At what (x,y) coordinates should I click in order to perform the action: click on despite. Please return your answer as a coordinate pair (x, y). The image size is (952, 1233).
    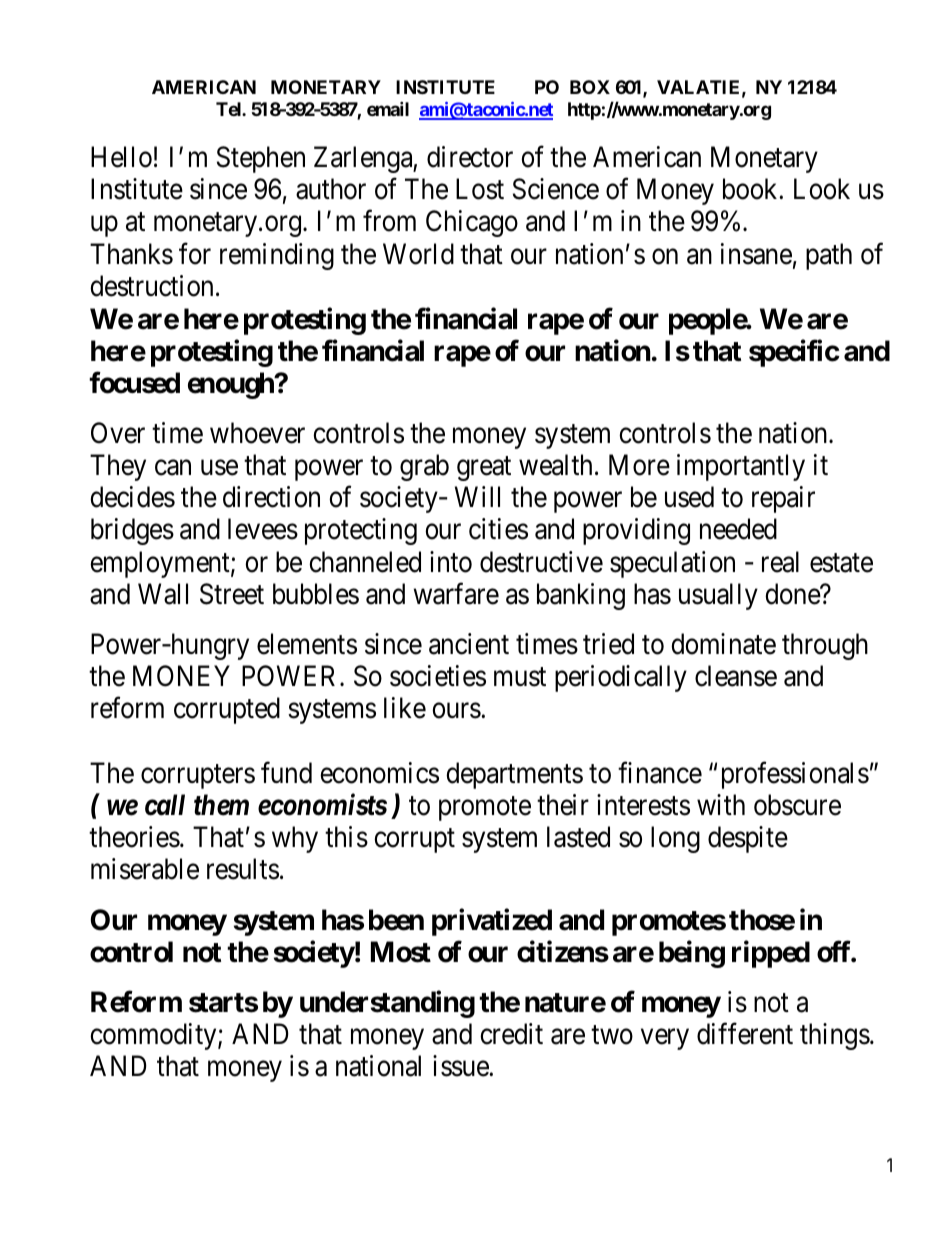
    Looking at the image, I should click on (748, 839).
